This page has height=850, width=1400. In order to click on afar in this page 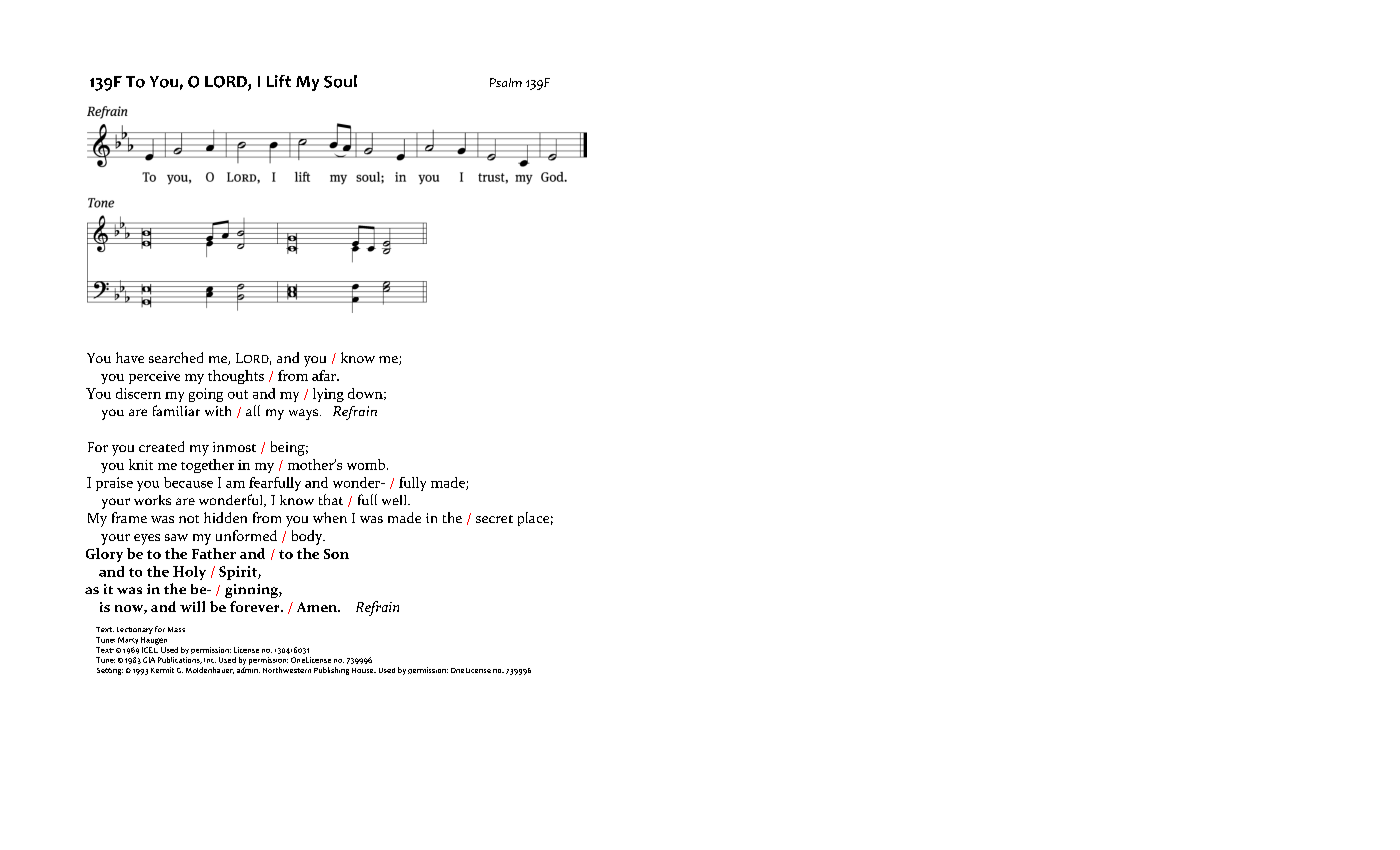, I will do `click(325, 375)`.
